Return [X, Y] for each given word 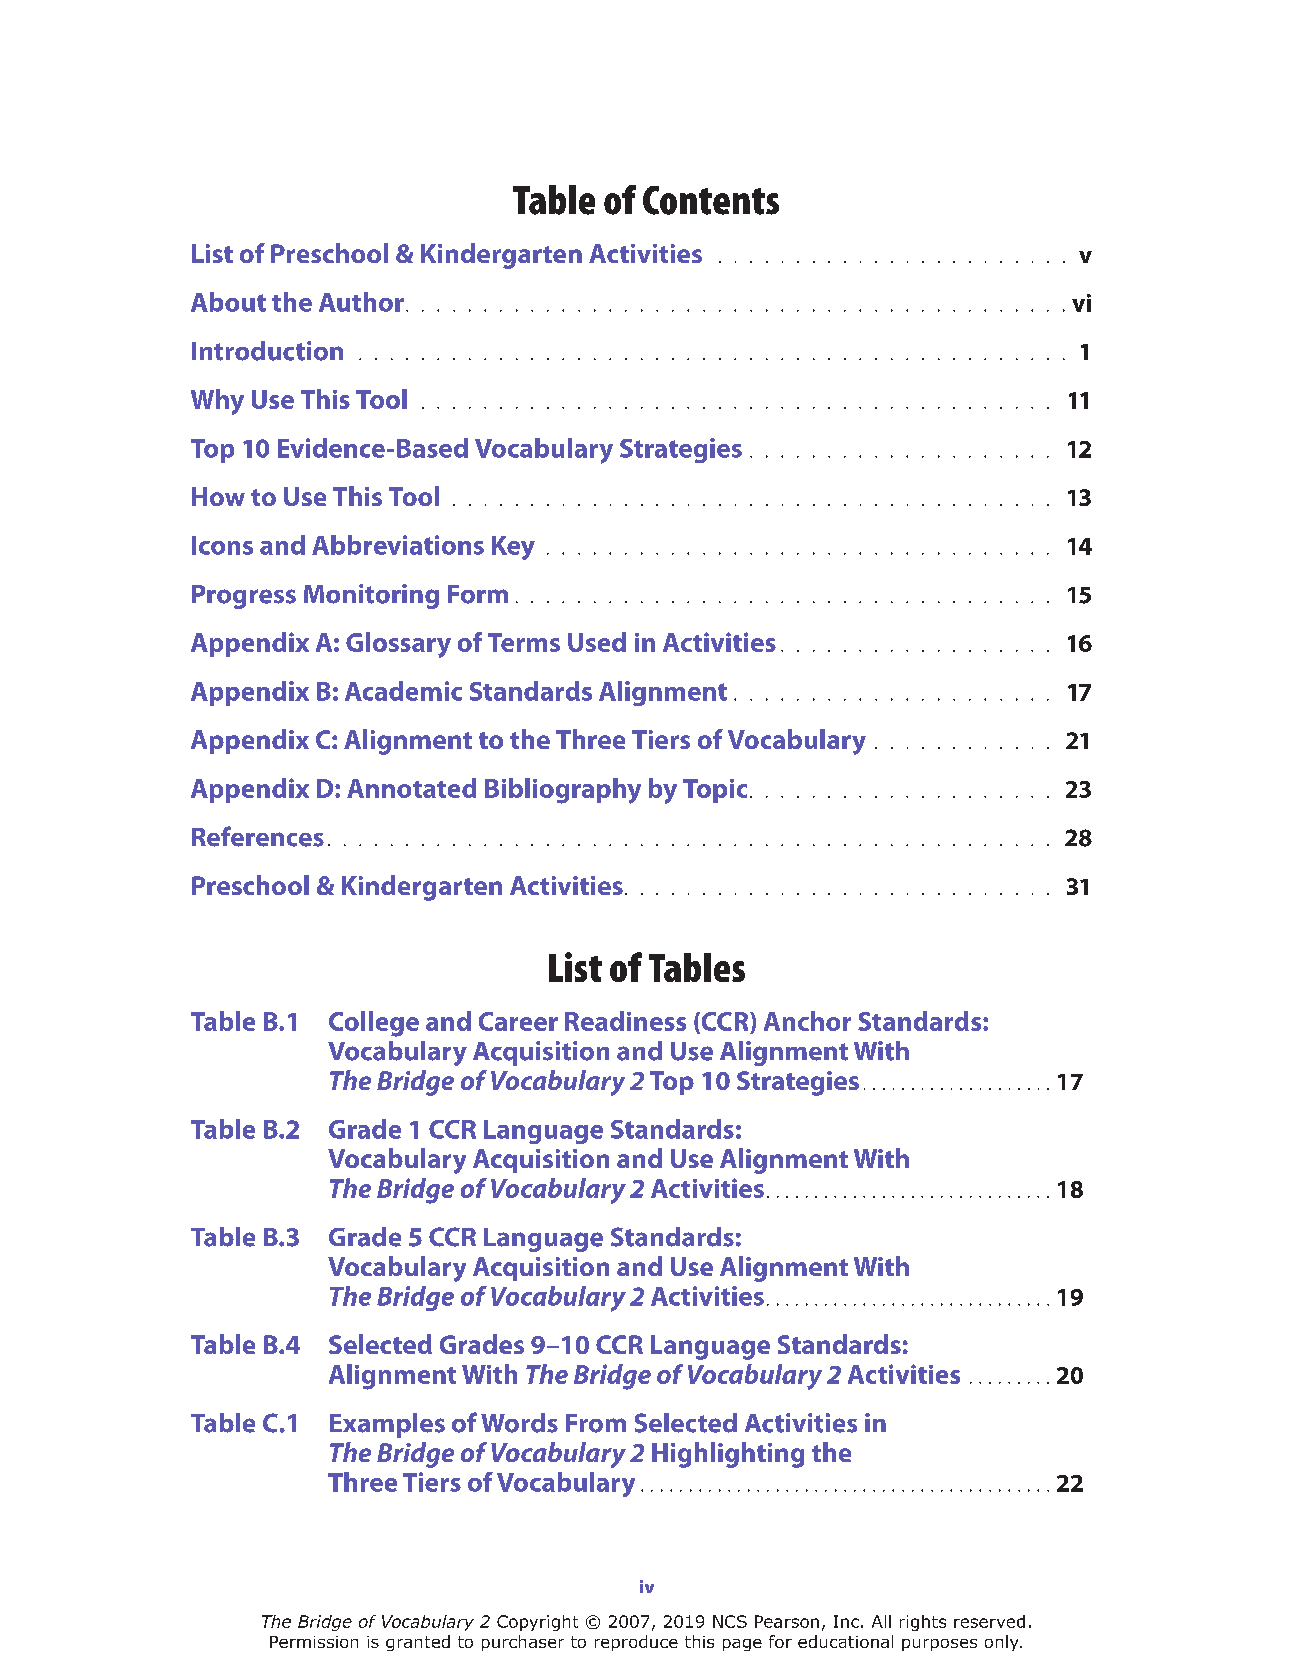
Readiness [625, 1021]
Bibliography [563, 791]
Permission [314, 1642]
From [596, 1423]
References [258, 836]
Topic [715, 791]
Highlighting [728, 1455]
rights [923, 1623]
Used [597, 642]
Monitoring [371, 596]
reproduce [636, 1643]
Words [519, 1423]
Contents [711, 200]
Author [361, 302]
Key [513, 548]
